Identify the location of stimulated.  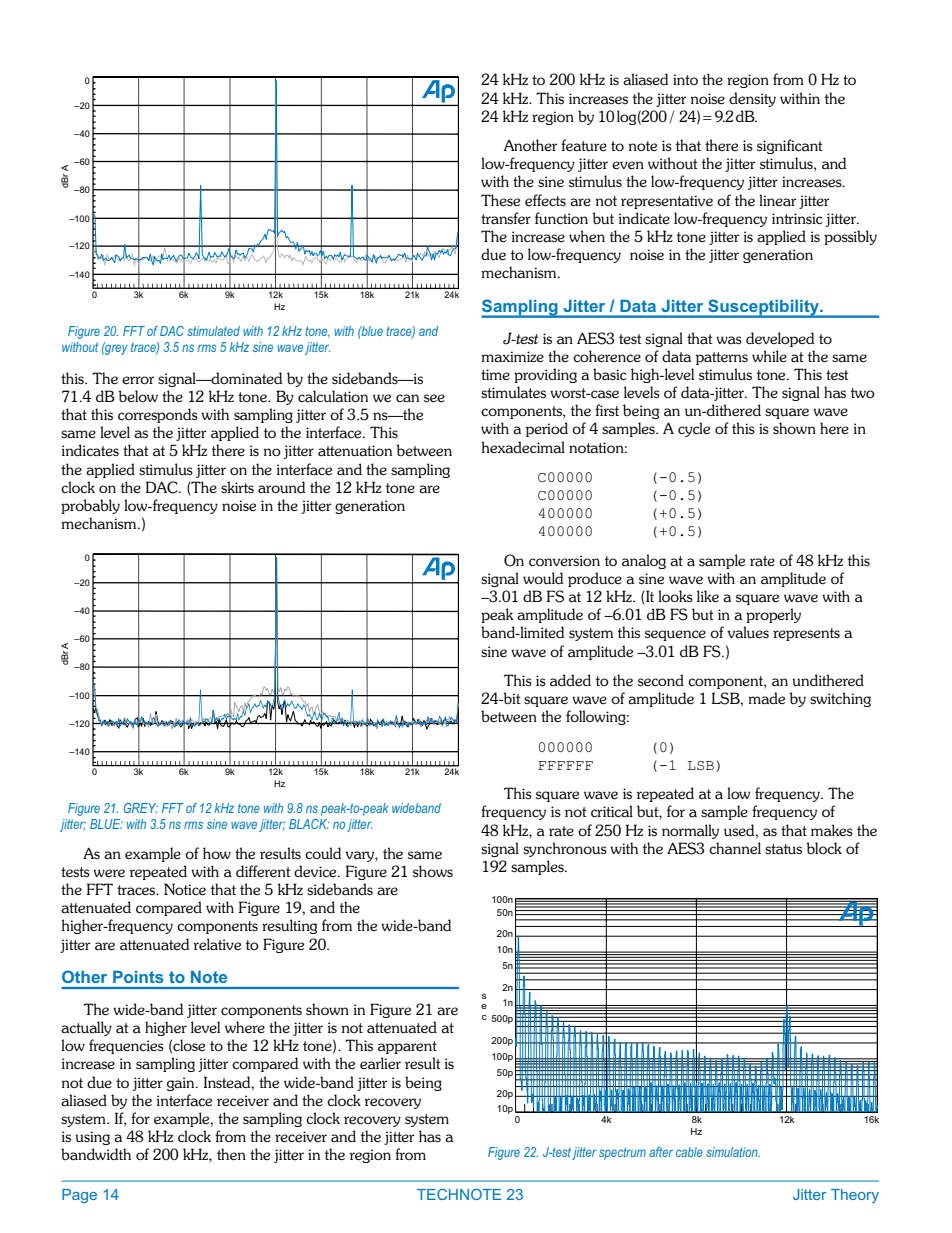
(213, 331).
